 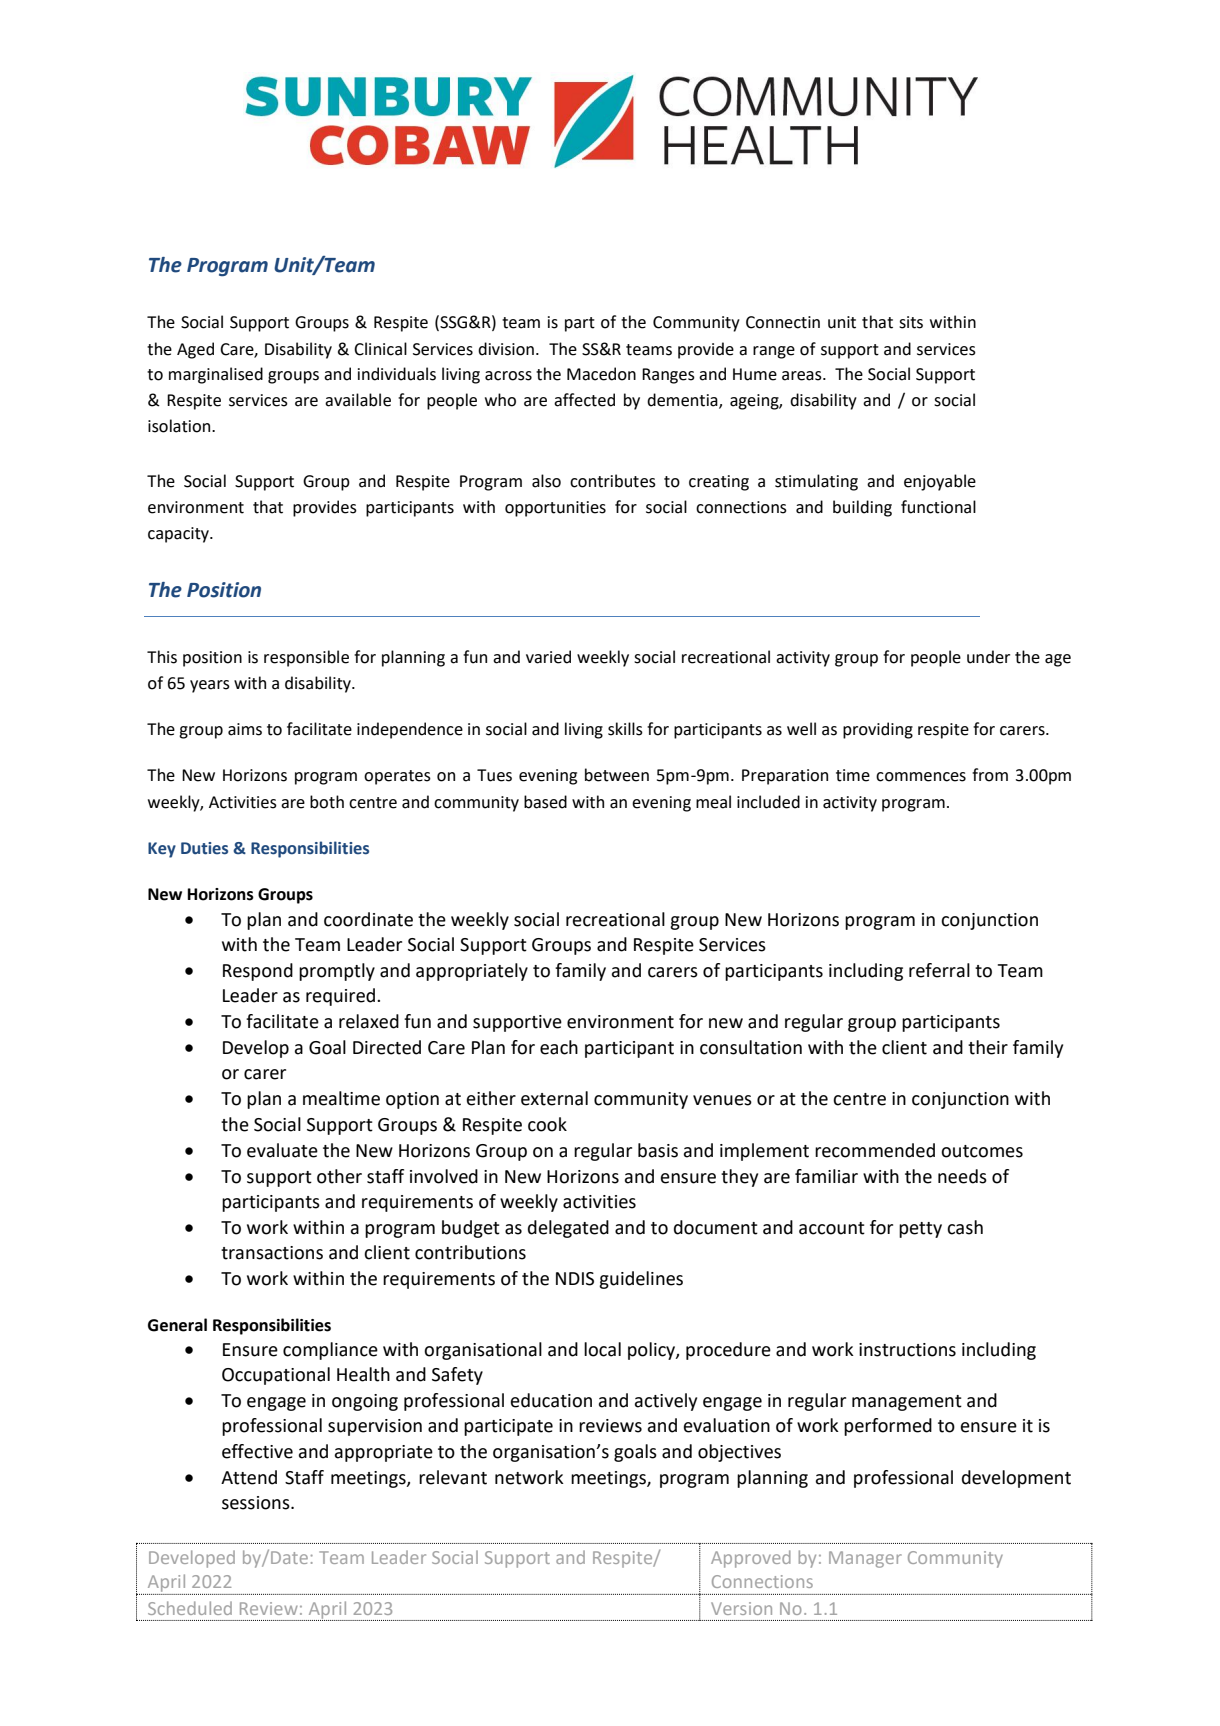 What do you see at coordinates (617, 775) in the screenshot?
I see `between` at bounding box center [617, 775].
